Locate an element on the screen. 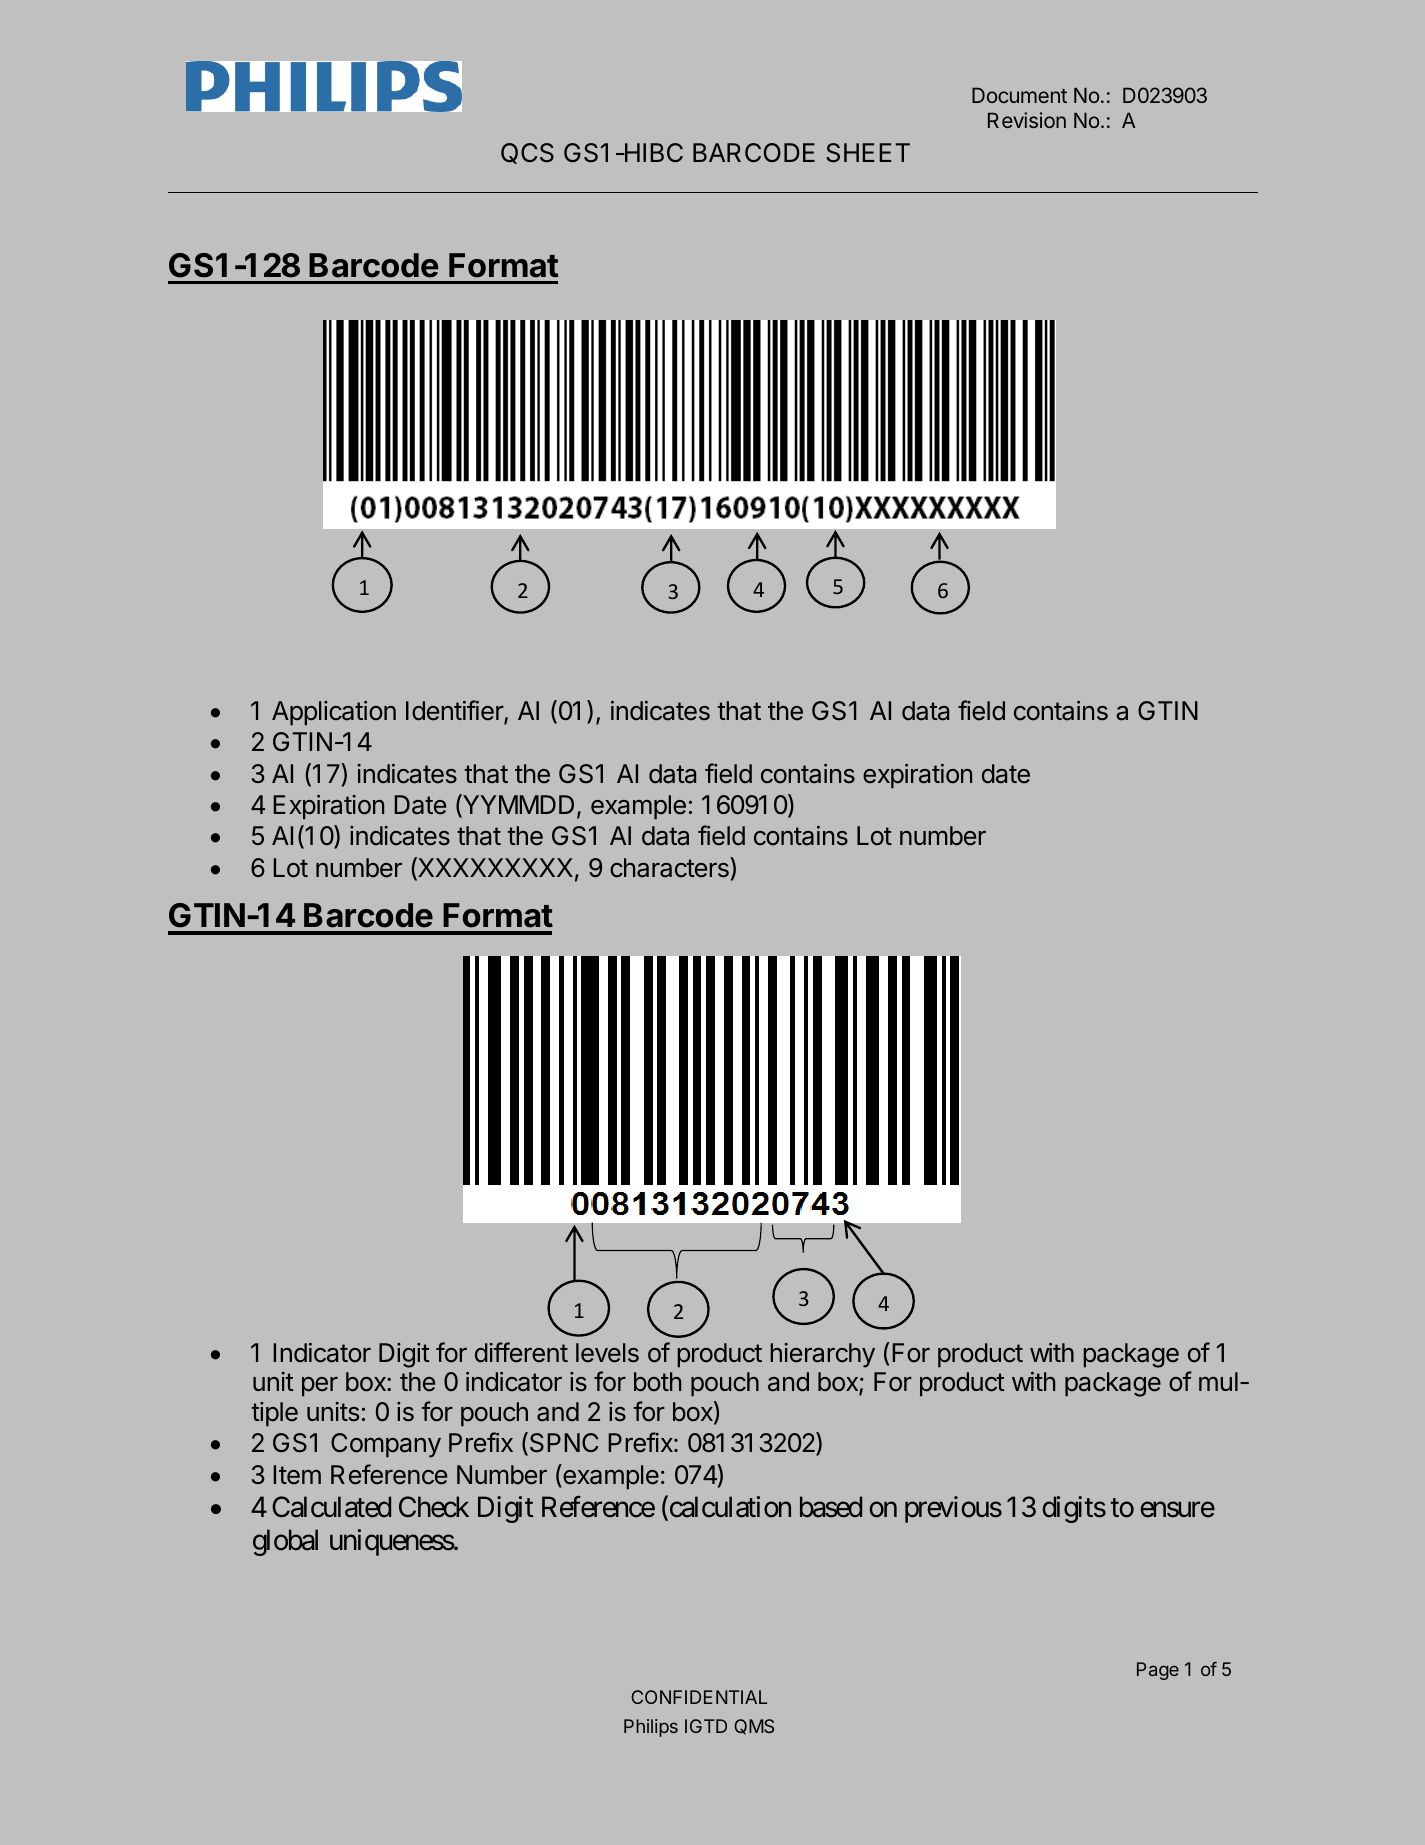 The height and width of the screenshot is (1845, 1425). Document is located at coordinates (1019, 95).
